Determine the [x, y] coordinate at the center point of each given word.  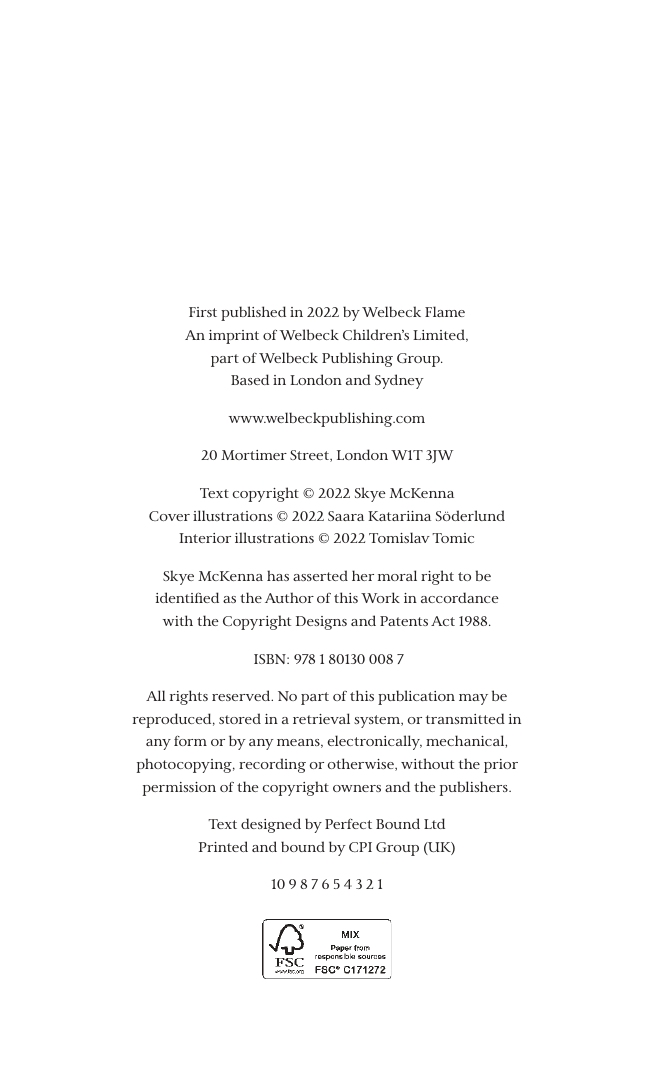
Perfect [348, 823]
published [253, 313]
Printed [223, 846]
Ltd [434, 823]
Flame [445, 311]
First [203, 312]
